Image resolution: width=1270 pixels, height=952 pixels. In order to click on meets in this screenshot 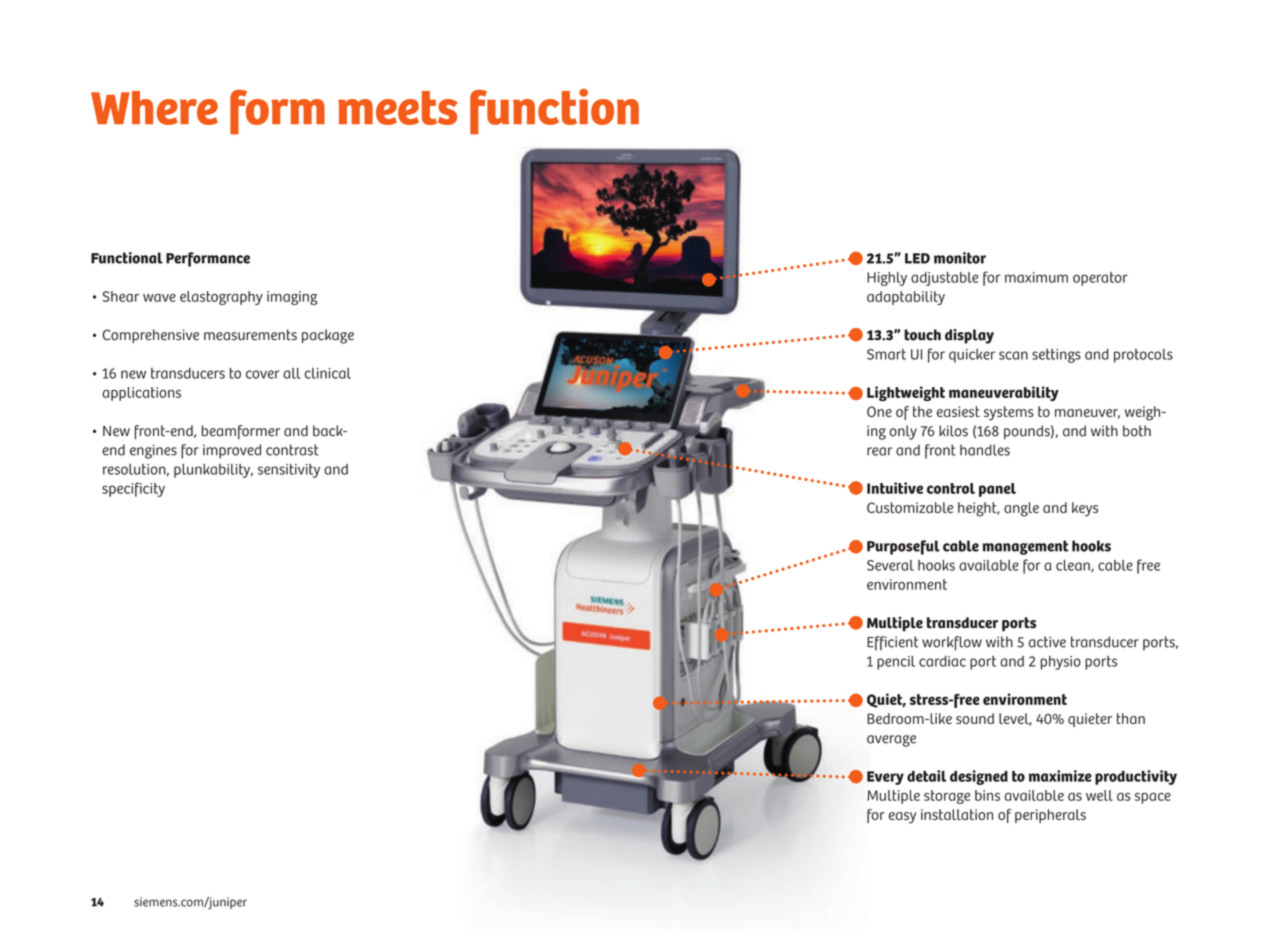, I will do `click(398, 108)`.
